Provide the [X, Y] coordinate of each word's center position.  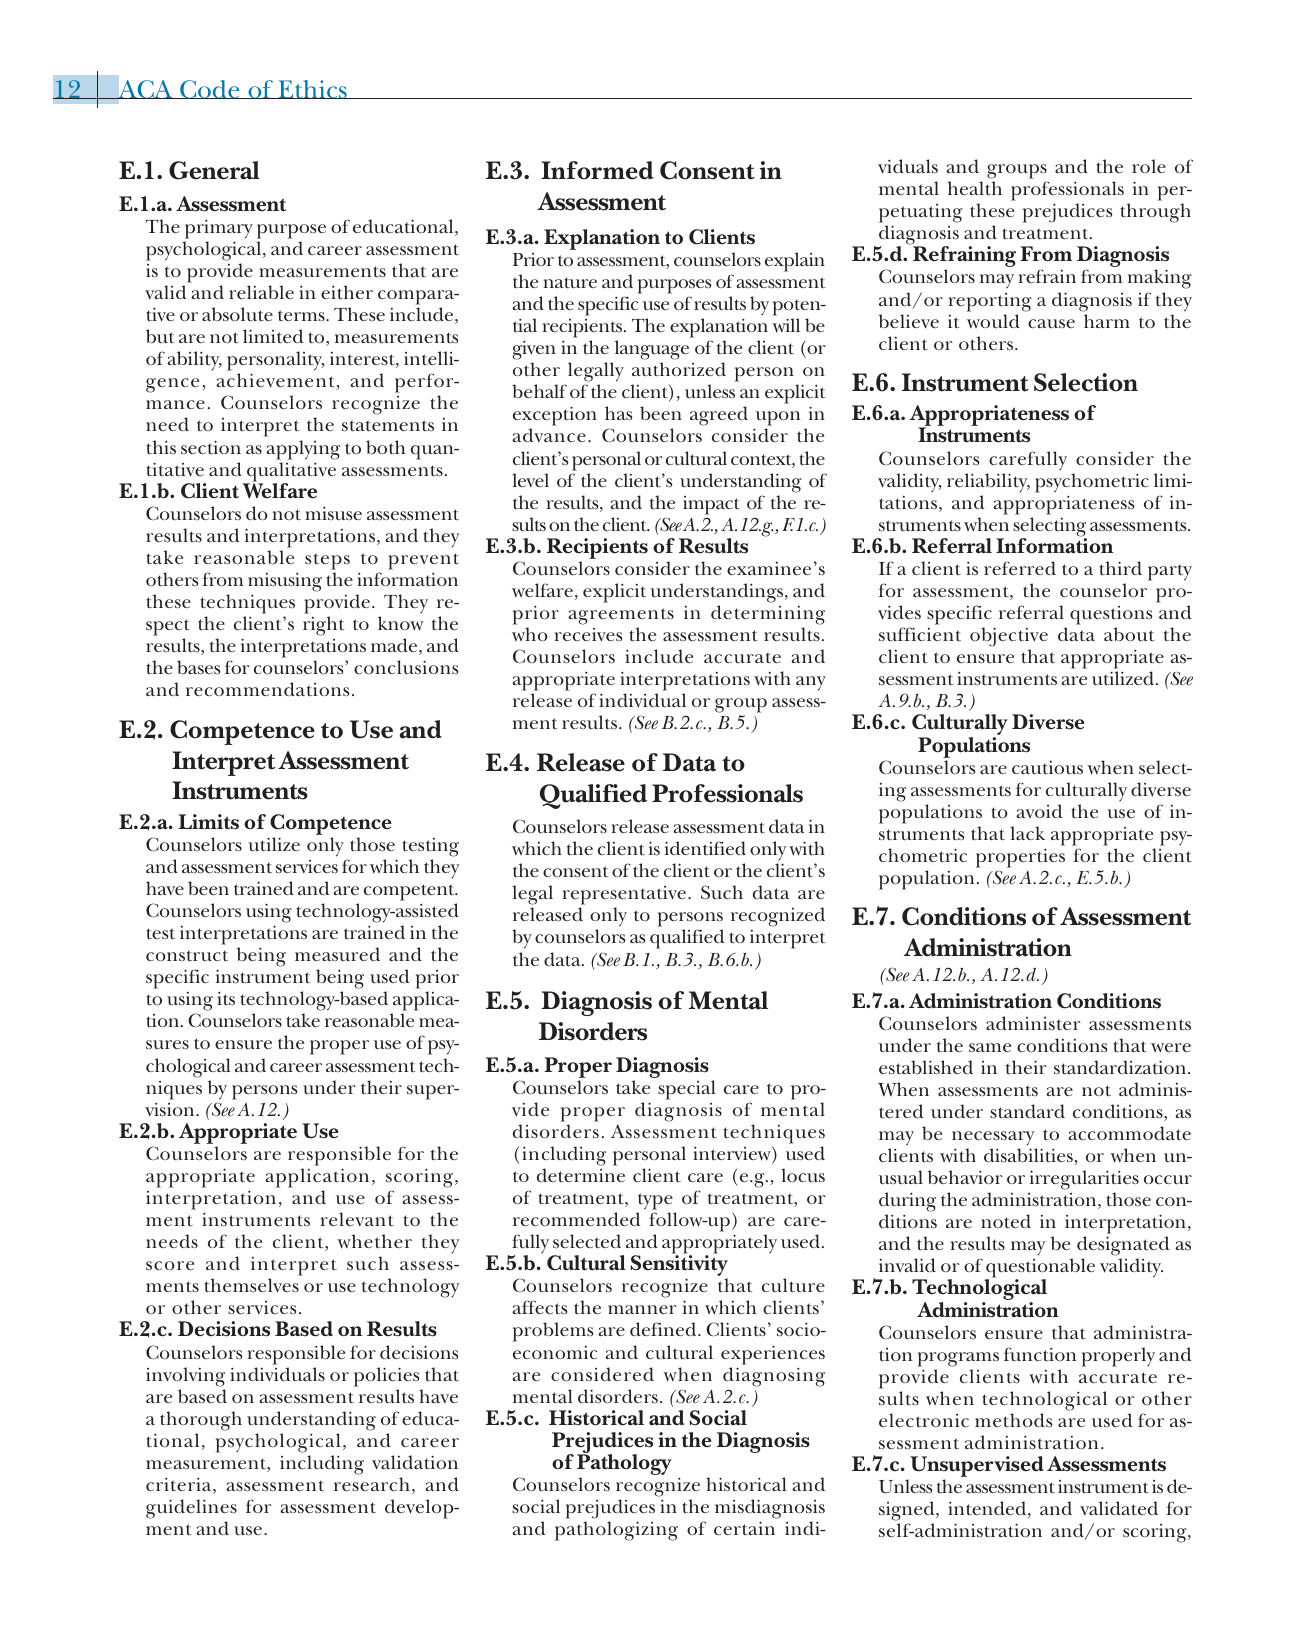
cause [1051, 324]
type [655, 1201]
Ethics [312, 89]
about [1129, 634]
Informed [597, 170]
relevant [357, 1219]
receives [588, 635]
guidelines [191, 1509]
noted [1006, 1221]
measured [337, 954]
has [618, 413]
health [975, 188]
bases [198, 667]
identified [705, 848]
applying [303, 450]
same [990, 1047]
